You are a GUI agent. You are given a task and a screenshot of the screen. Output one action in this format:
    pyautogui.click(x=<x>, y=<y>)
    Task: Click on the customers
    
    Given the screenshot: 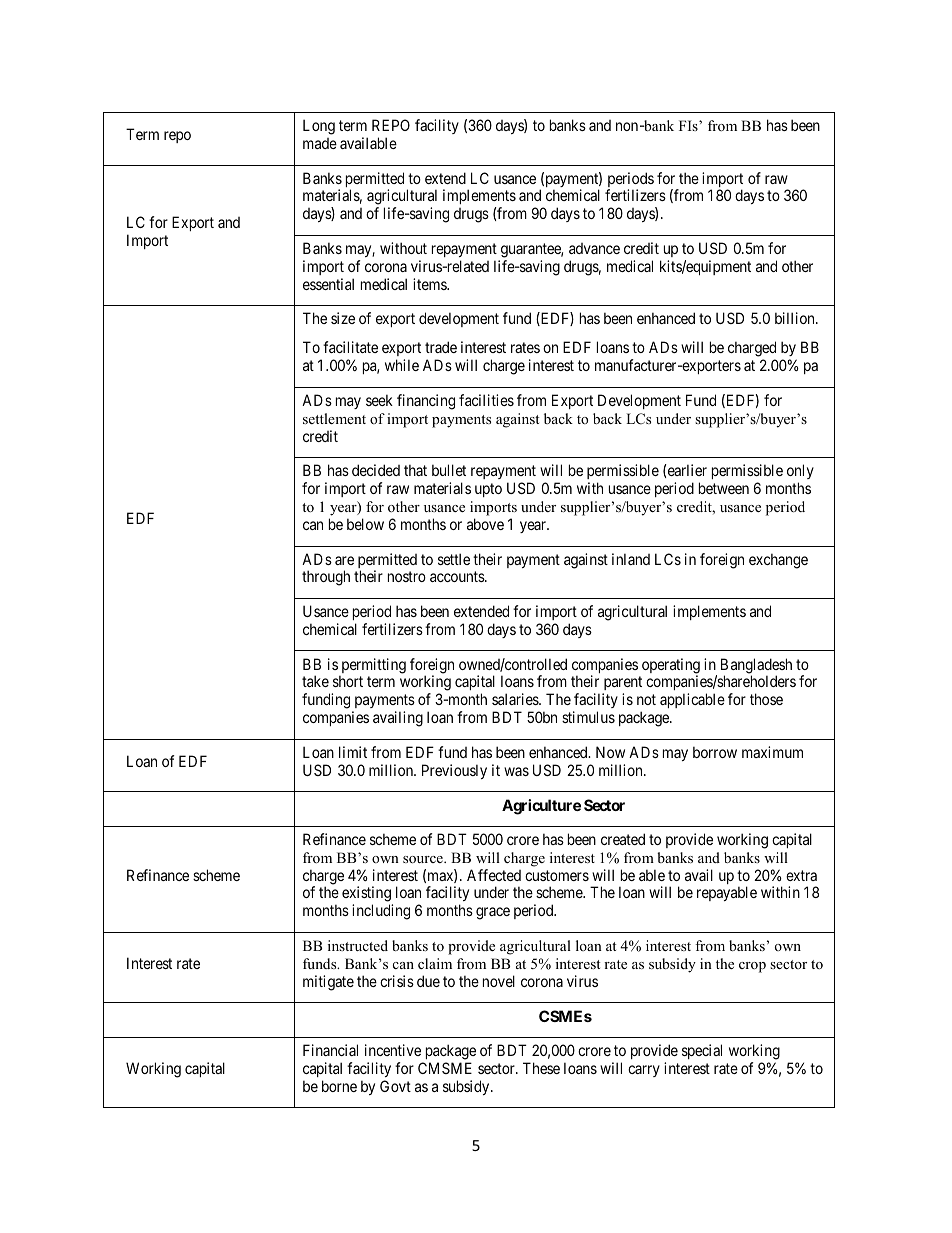 What is the action you would take?
    pyautogui.click(x=557, y=875)
